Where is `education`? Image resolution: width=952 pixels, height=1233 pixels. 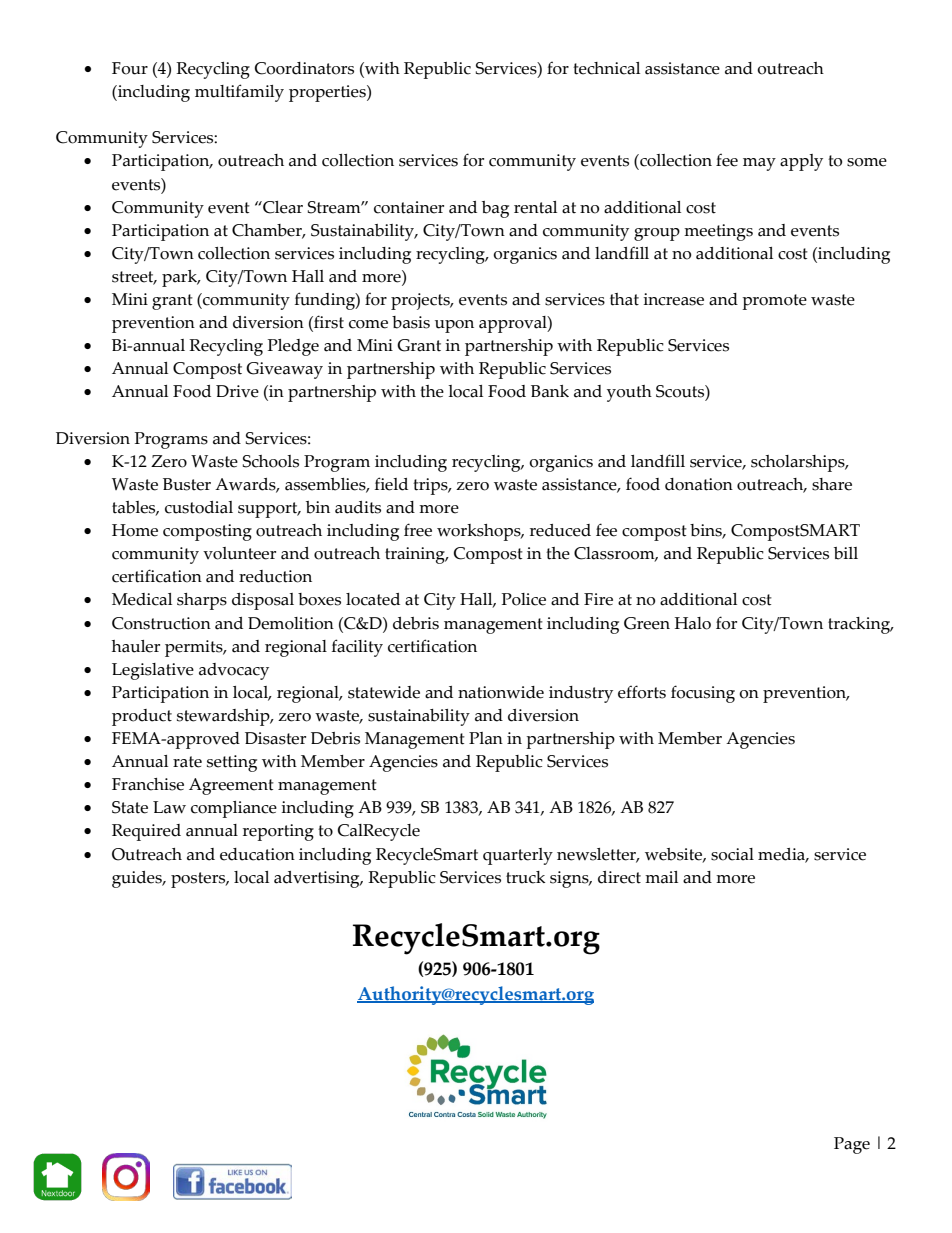 education is located at coordinates (257, 854).
